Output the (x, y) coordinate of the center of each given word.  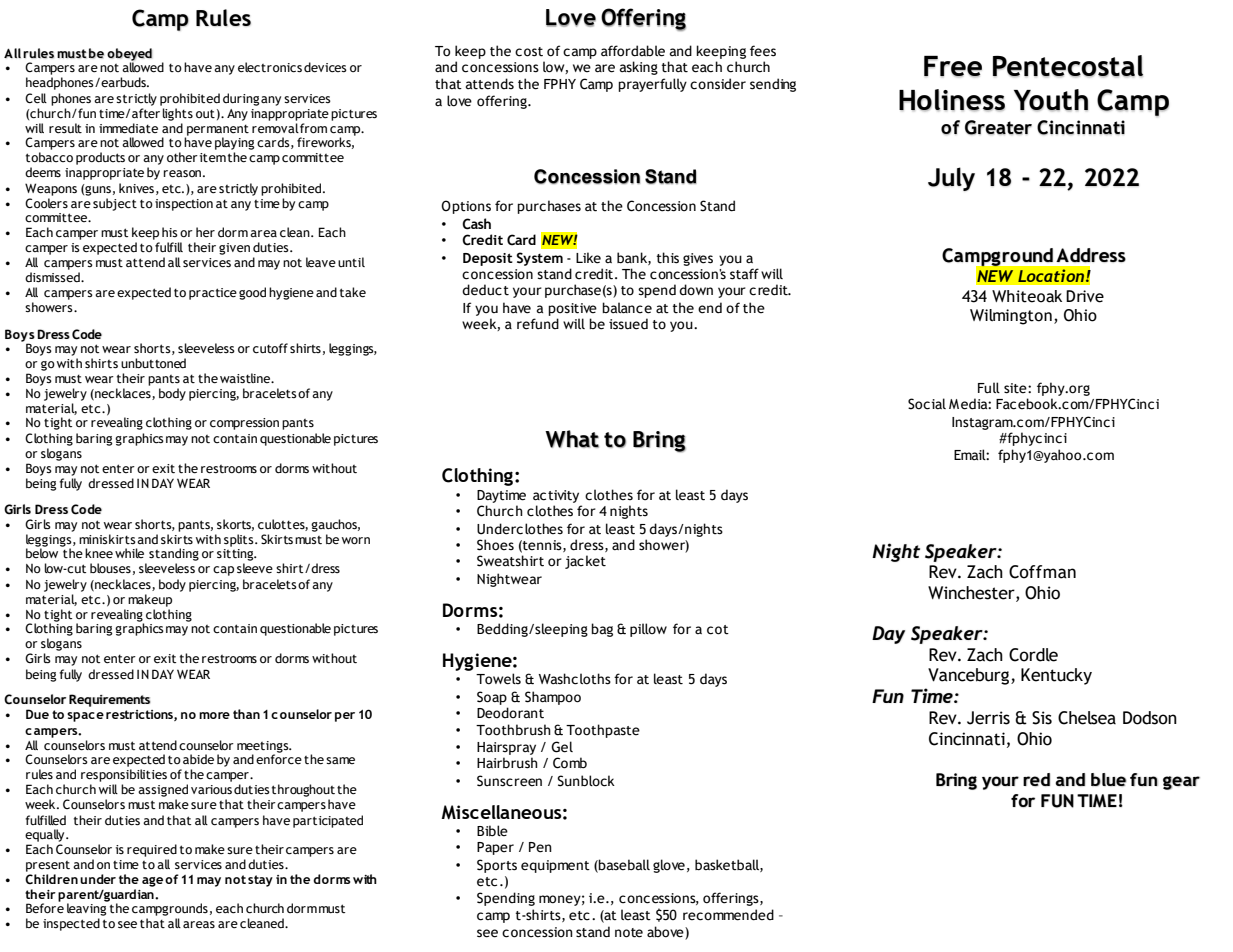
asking (639, 68)
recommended (728, 915)
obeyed (129, 55)
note (629, 933)
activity (556, 496)
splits (240, 540)
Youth (1051, 100)
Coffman (1042, 572)
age (152, 882)
